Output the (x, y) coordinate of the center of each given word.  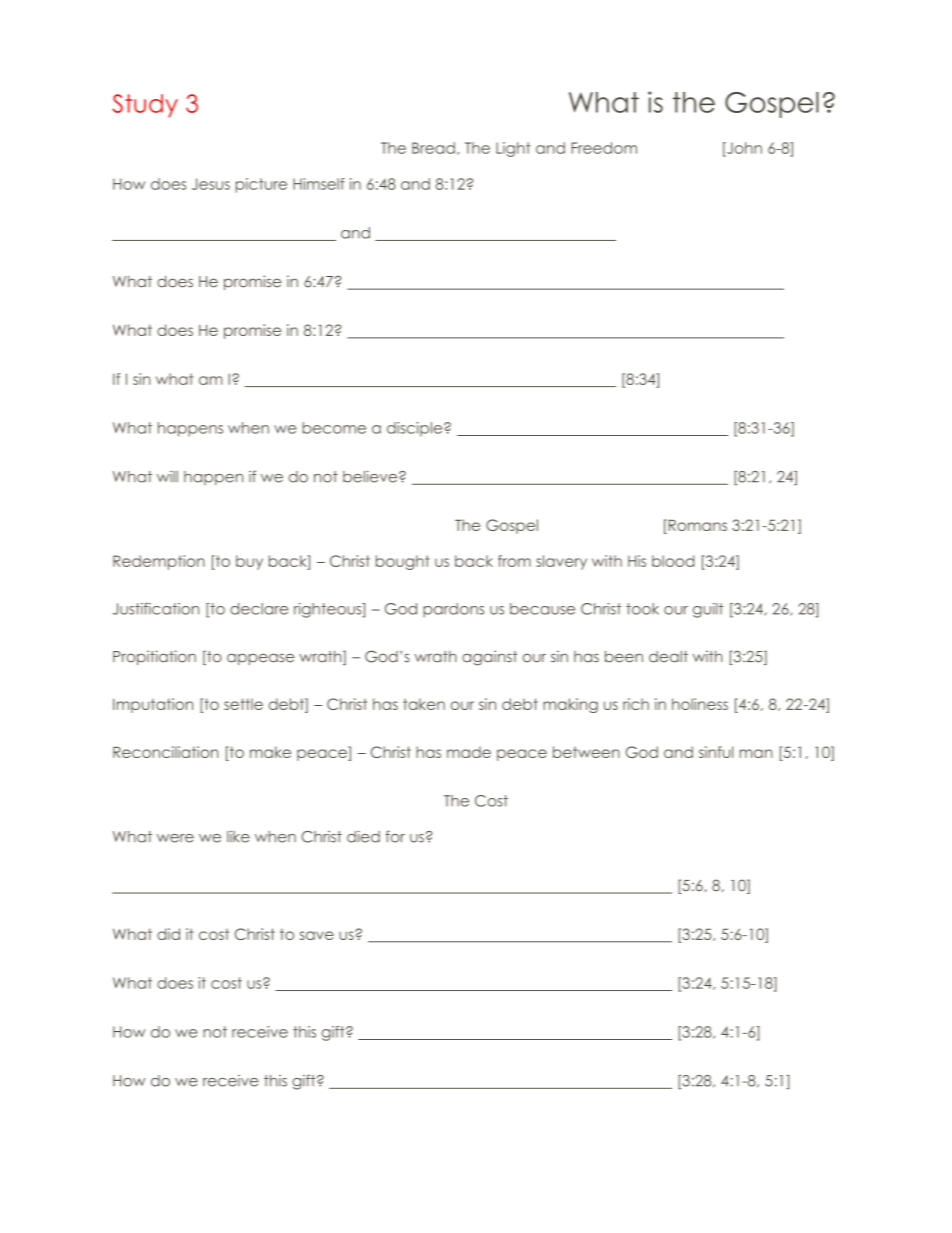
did (168, 934)
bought (402, 562)
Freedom (604, 148)
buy (249, 562)
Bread (433, 148)
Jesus (211, 184)
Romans (696, 525)
